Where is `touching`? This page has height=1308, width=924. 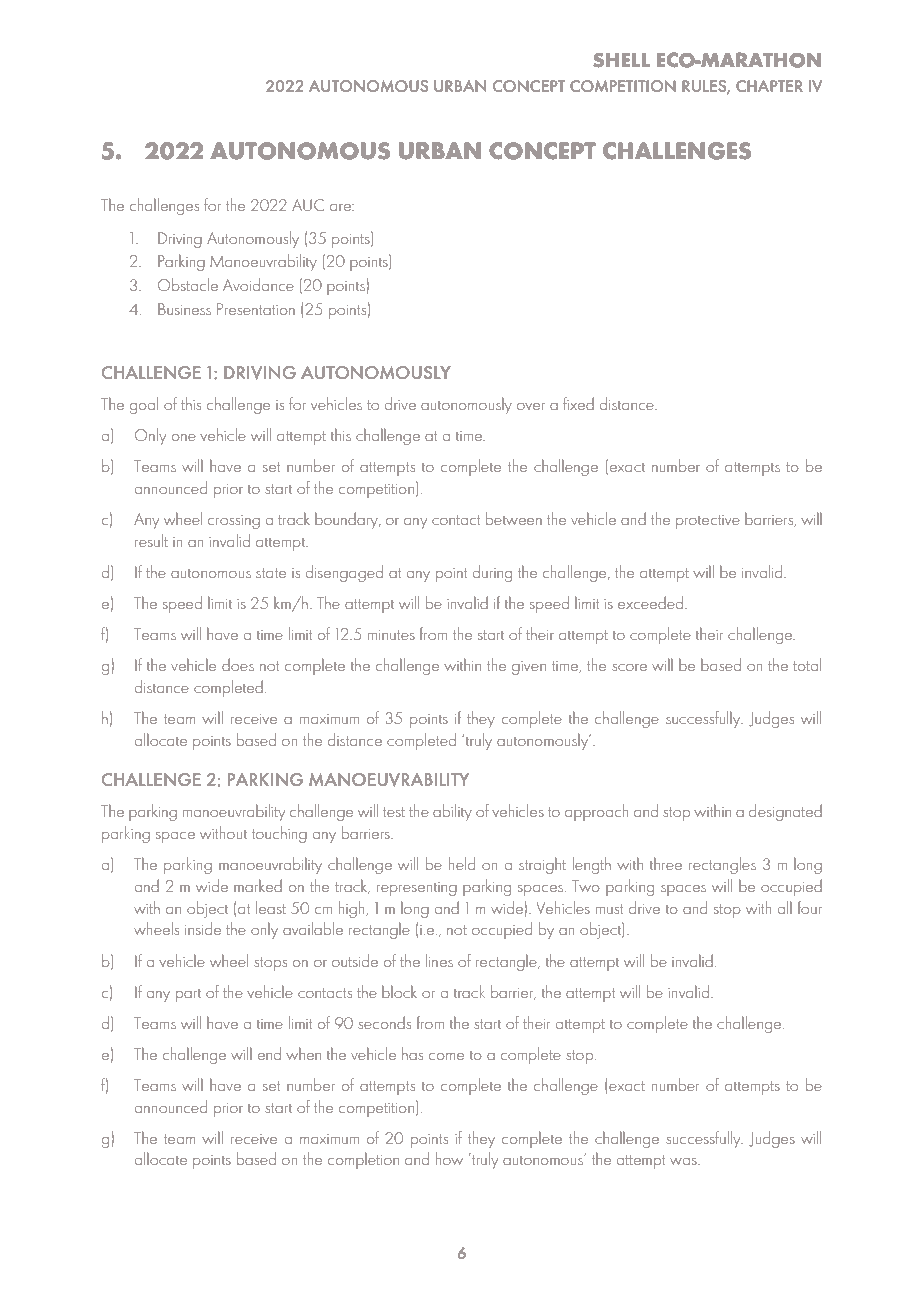 touching is located at coordinates (279, 834).
